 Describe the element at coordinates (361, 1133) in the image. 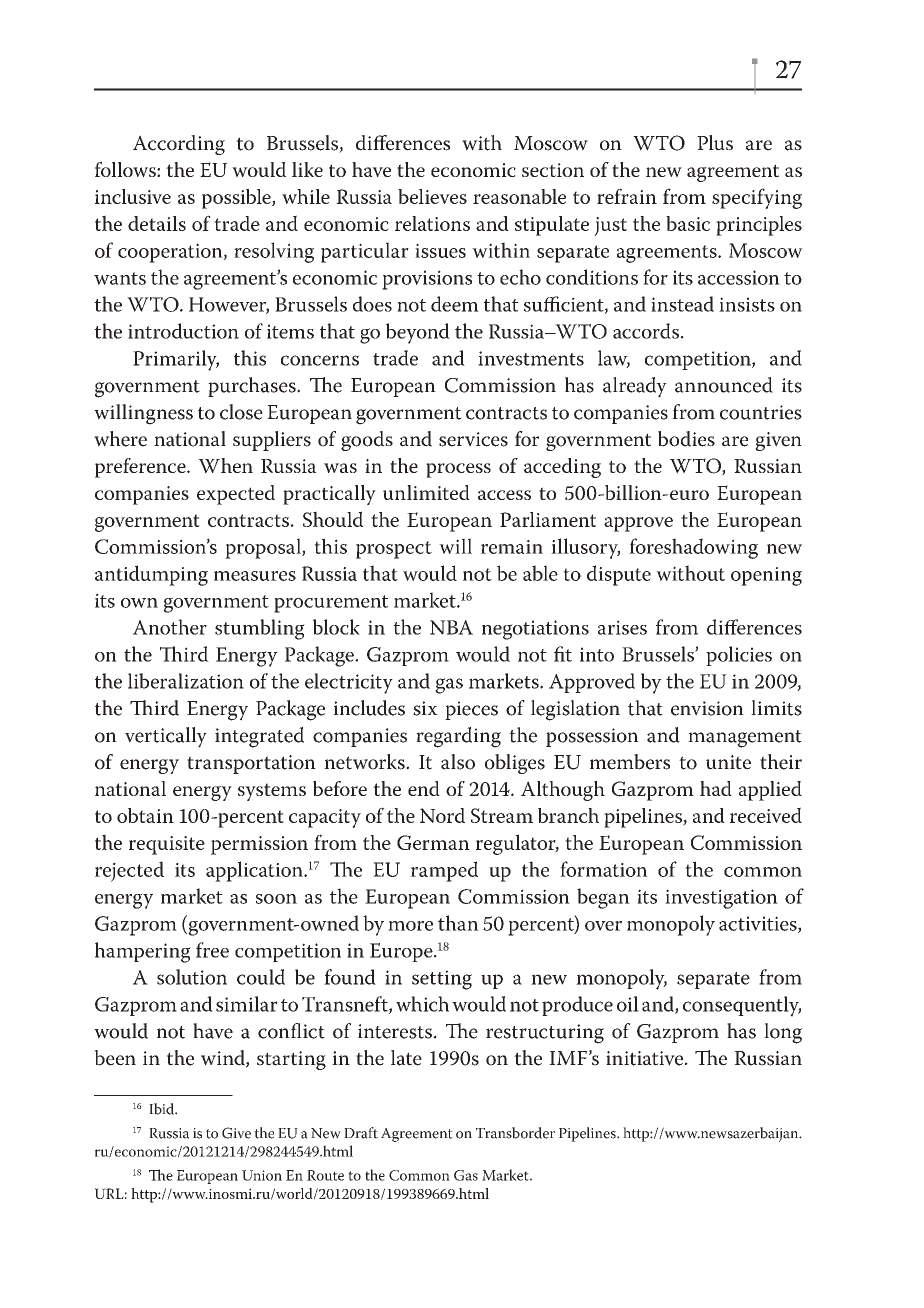

I see `Draft` at that location.
